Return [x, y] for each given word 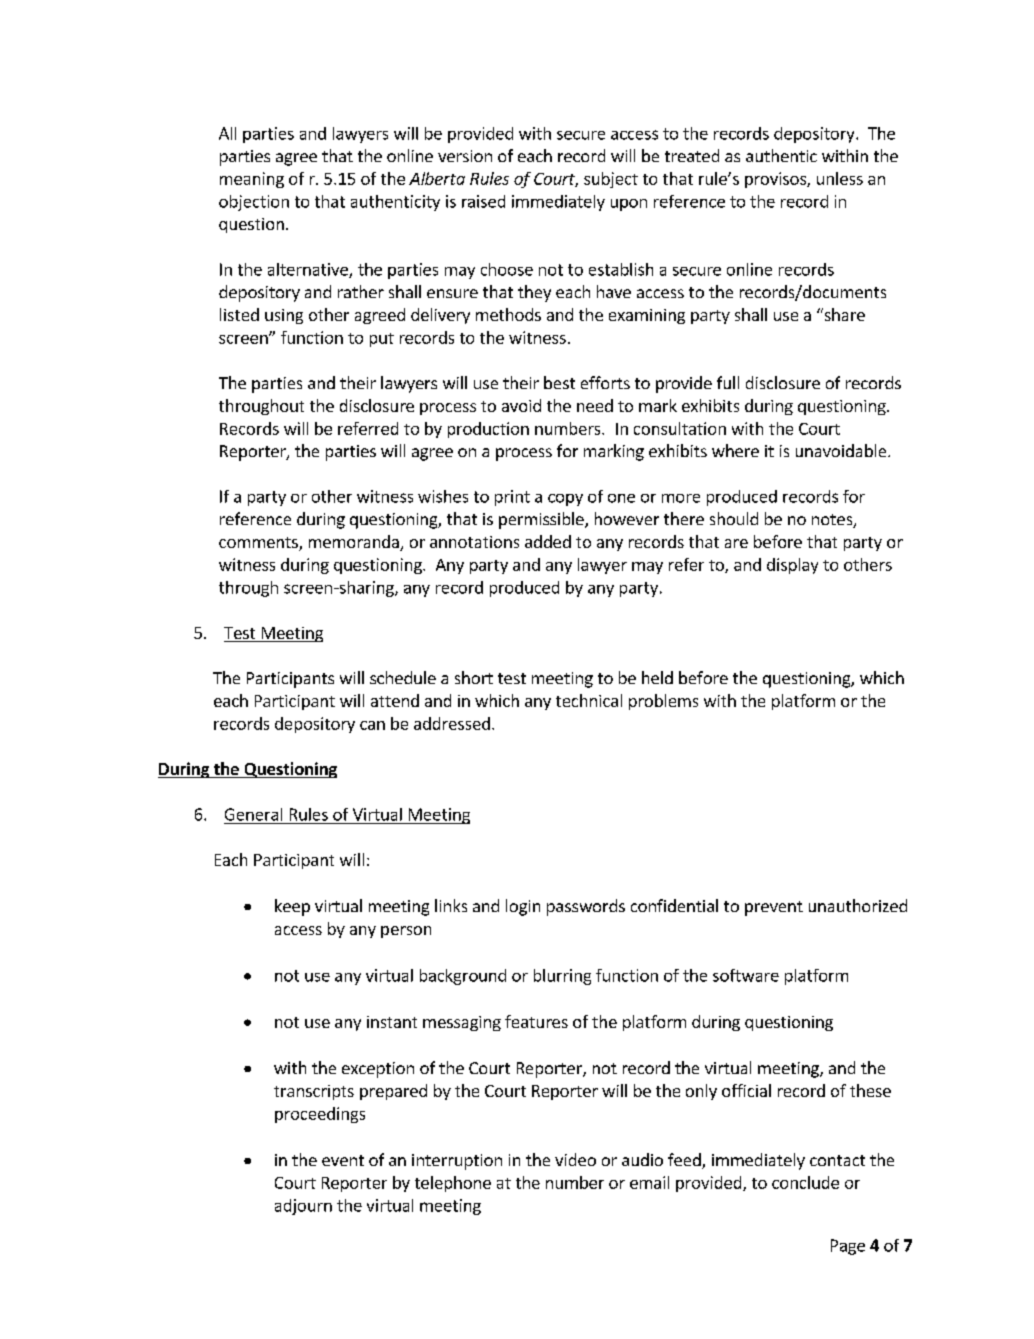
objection [254, 203]
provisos [776, 180]
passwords [586, 907]
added [548, 541]
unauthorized [858, 905]
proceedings [320, 1115]
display [792, 566]
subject [611, 180]
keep [292, 907]
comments [259, 544]
